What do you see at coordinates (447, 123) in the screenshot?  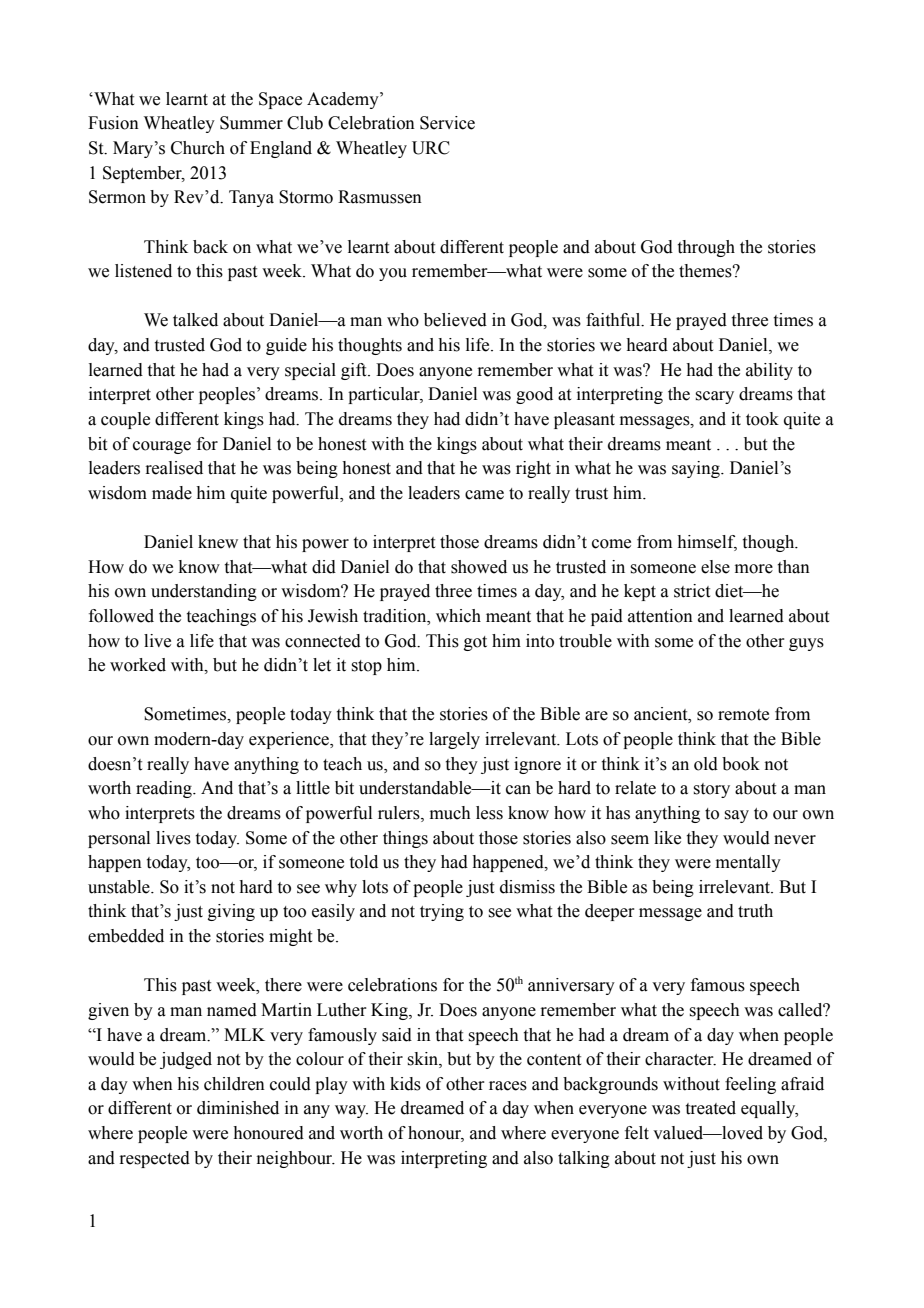 I see `Service` at bounding box center [447, 123].
